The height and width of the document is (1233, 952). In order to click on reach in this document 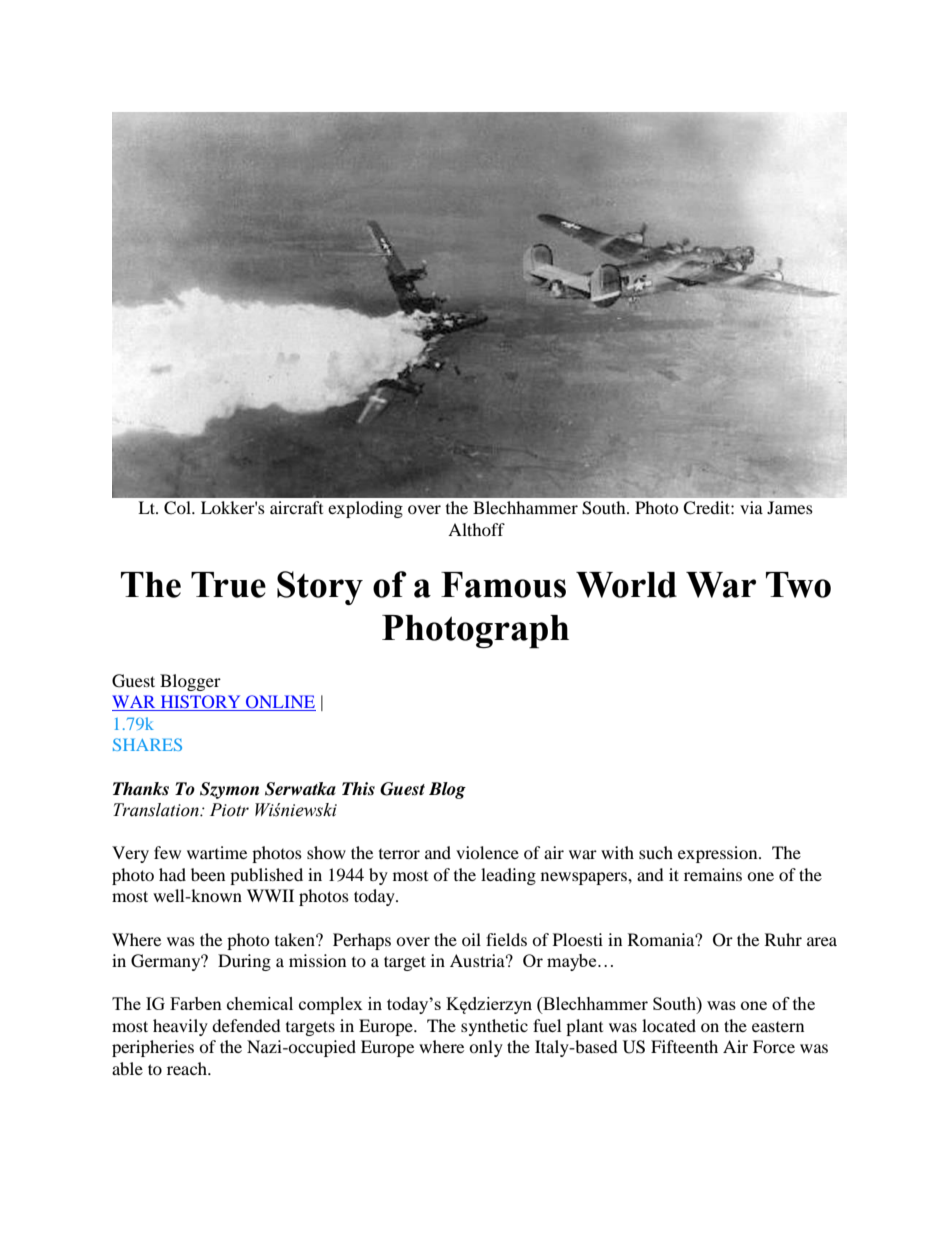, I will do `click(188, 1068)`.
